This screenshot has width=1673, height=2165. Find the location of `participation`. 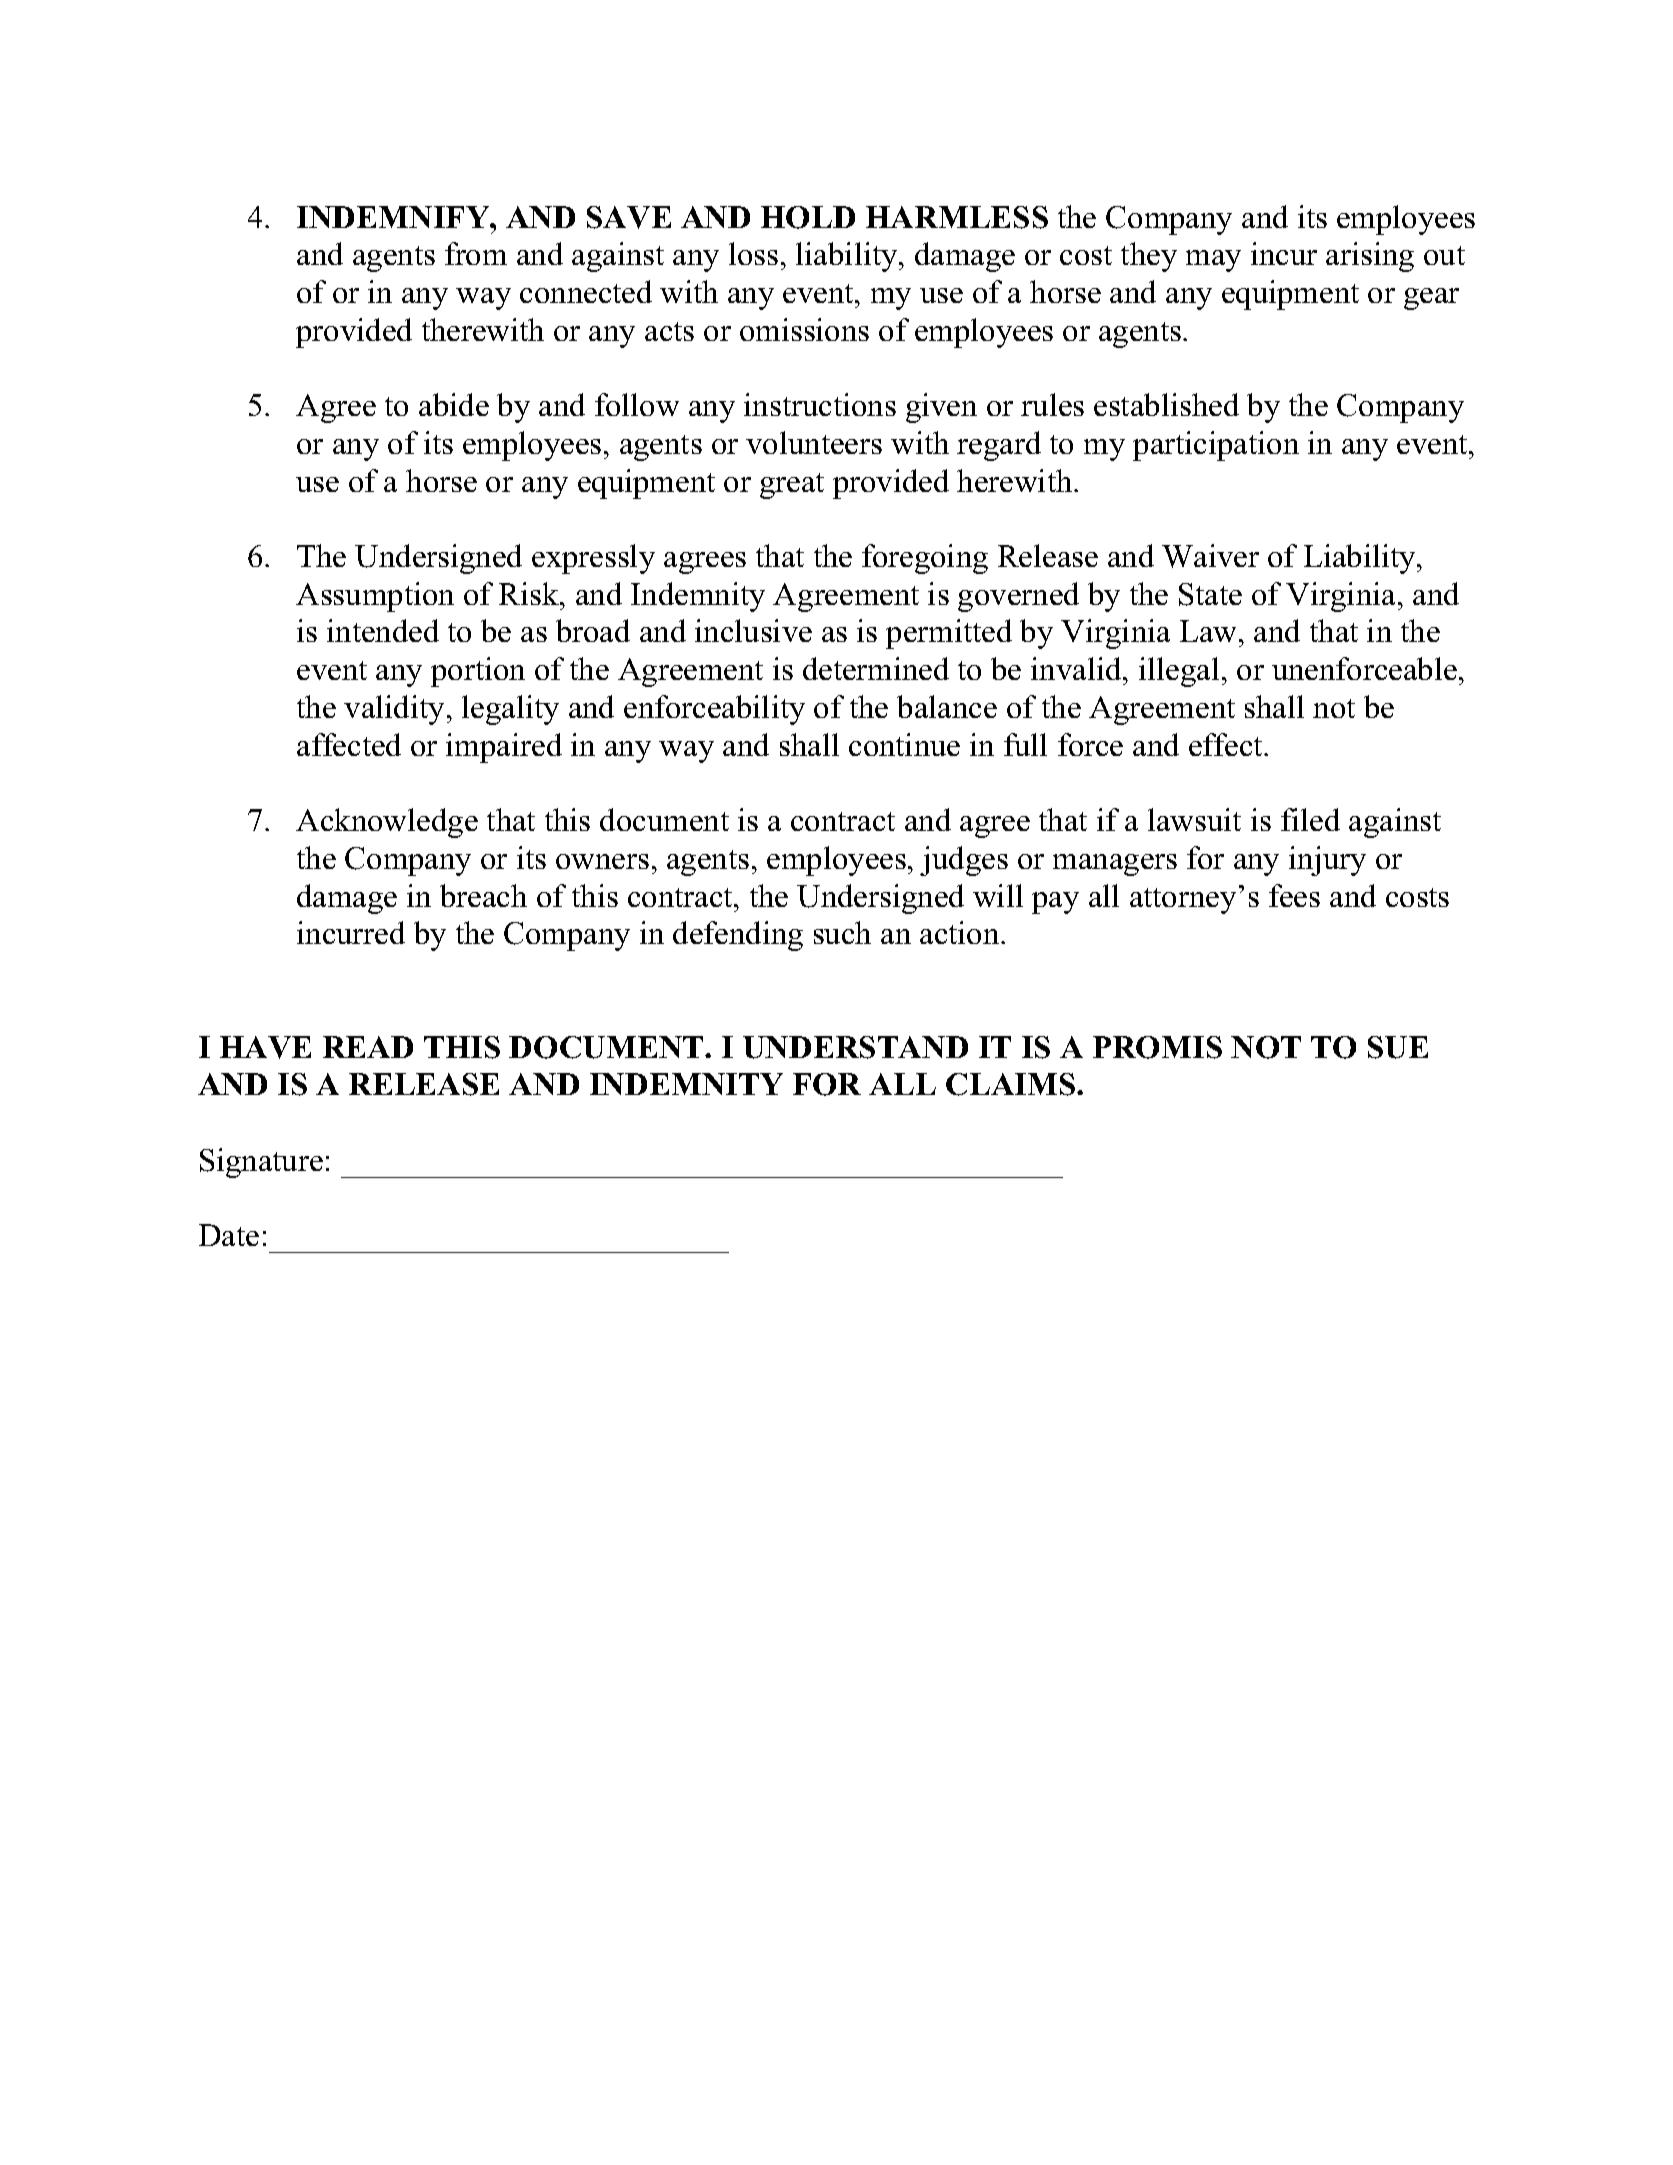

participation is located at coordinates (1216, 446).
